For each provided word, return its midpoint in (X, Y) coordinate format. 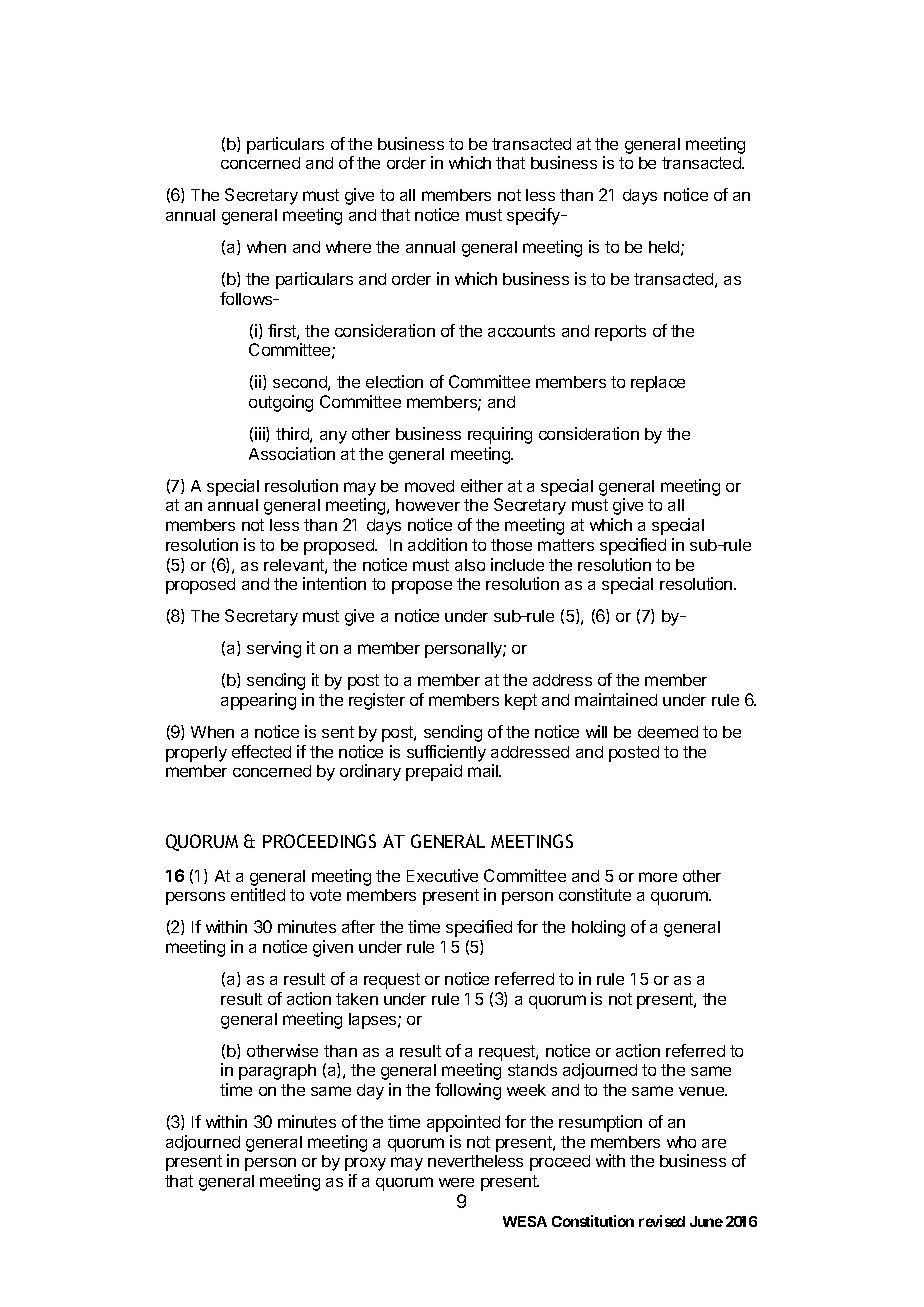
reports (620, 333)
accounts (521, 331)
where (348, 247)
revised (662, 1221)
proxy (365, 1164)
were (456, 1182)
